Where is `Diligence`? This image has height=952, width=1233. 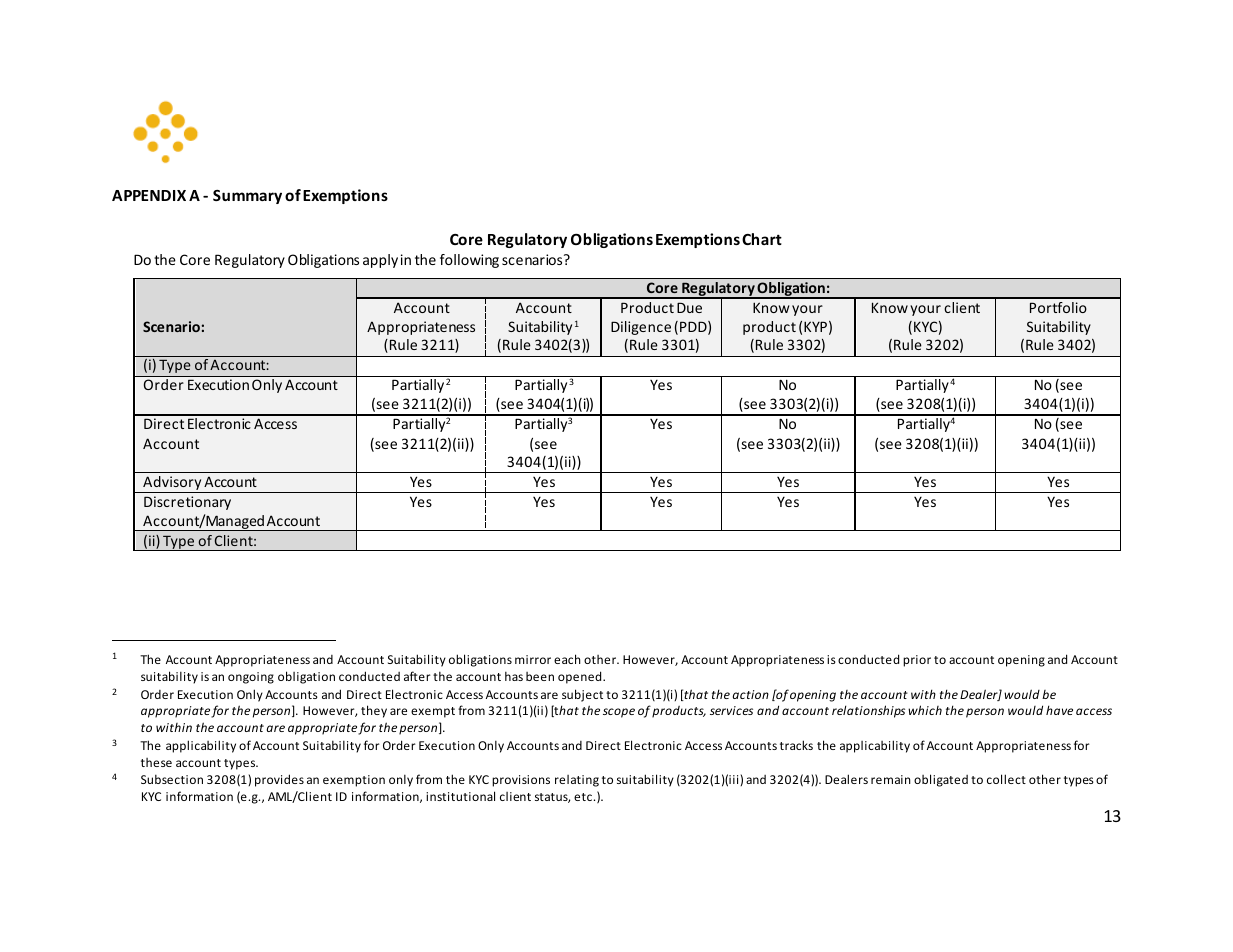 Diligence is located at coordinates (641, 328).
